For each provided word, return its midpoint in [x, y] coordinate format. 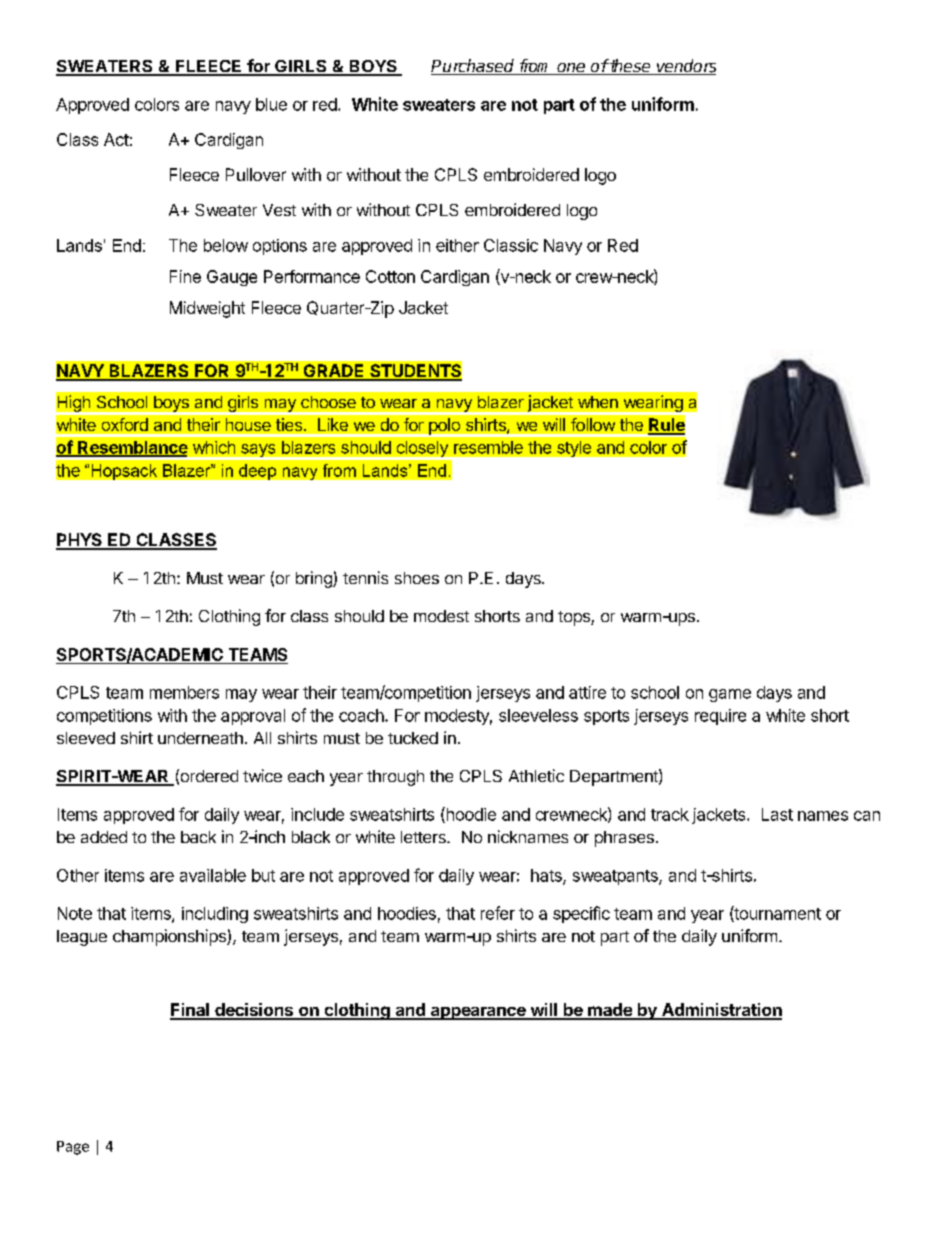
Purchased [474, 67]
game [730, 695]
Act [116, 139]
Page [73, 1148]
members [184, 692]
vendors [685, 67]
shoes [417, 578]
